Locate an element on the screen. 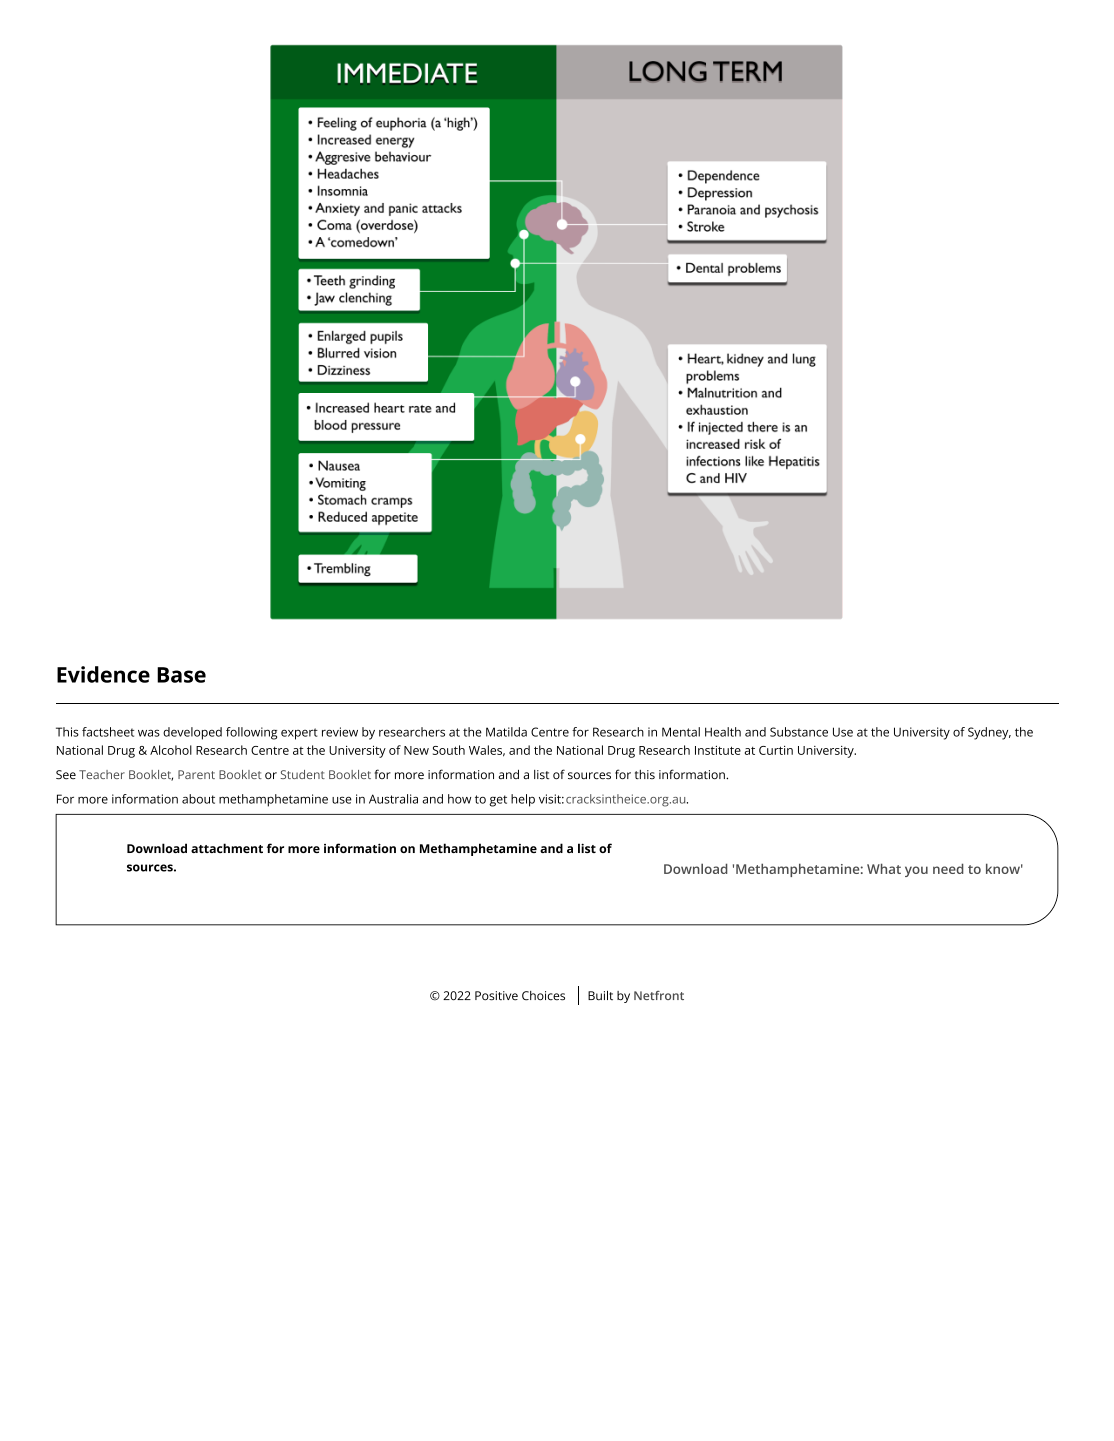  What is located at coordinates (884, 868).
